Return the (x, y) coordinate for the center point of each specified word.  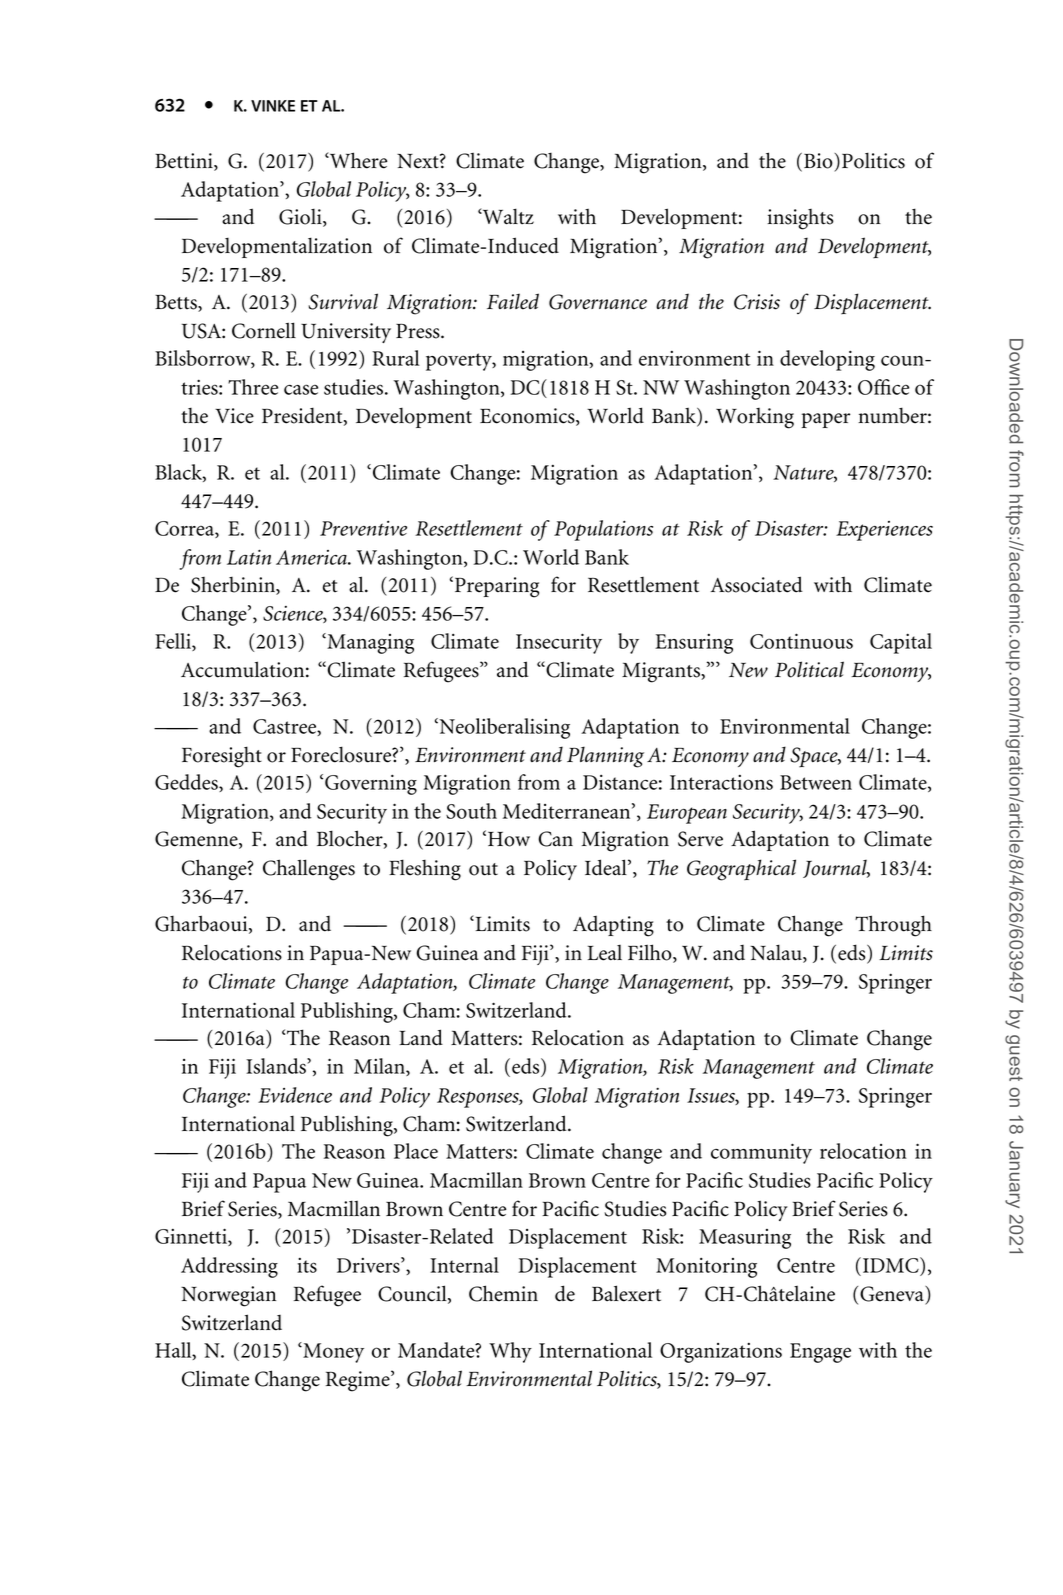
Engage (820, 1353)
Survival (343, 301)
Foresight (222, 757)
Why (510, 1352)
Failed (513, 301)
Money (332, 1352)
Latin (249, 557)
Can (555, 839)
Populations (603, 530)
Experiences (884, 531)
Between (816, 782)
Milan (380, 1067)
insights (800, 219)
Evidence (295, 1095)
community (761, 1153)
